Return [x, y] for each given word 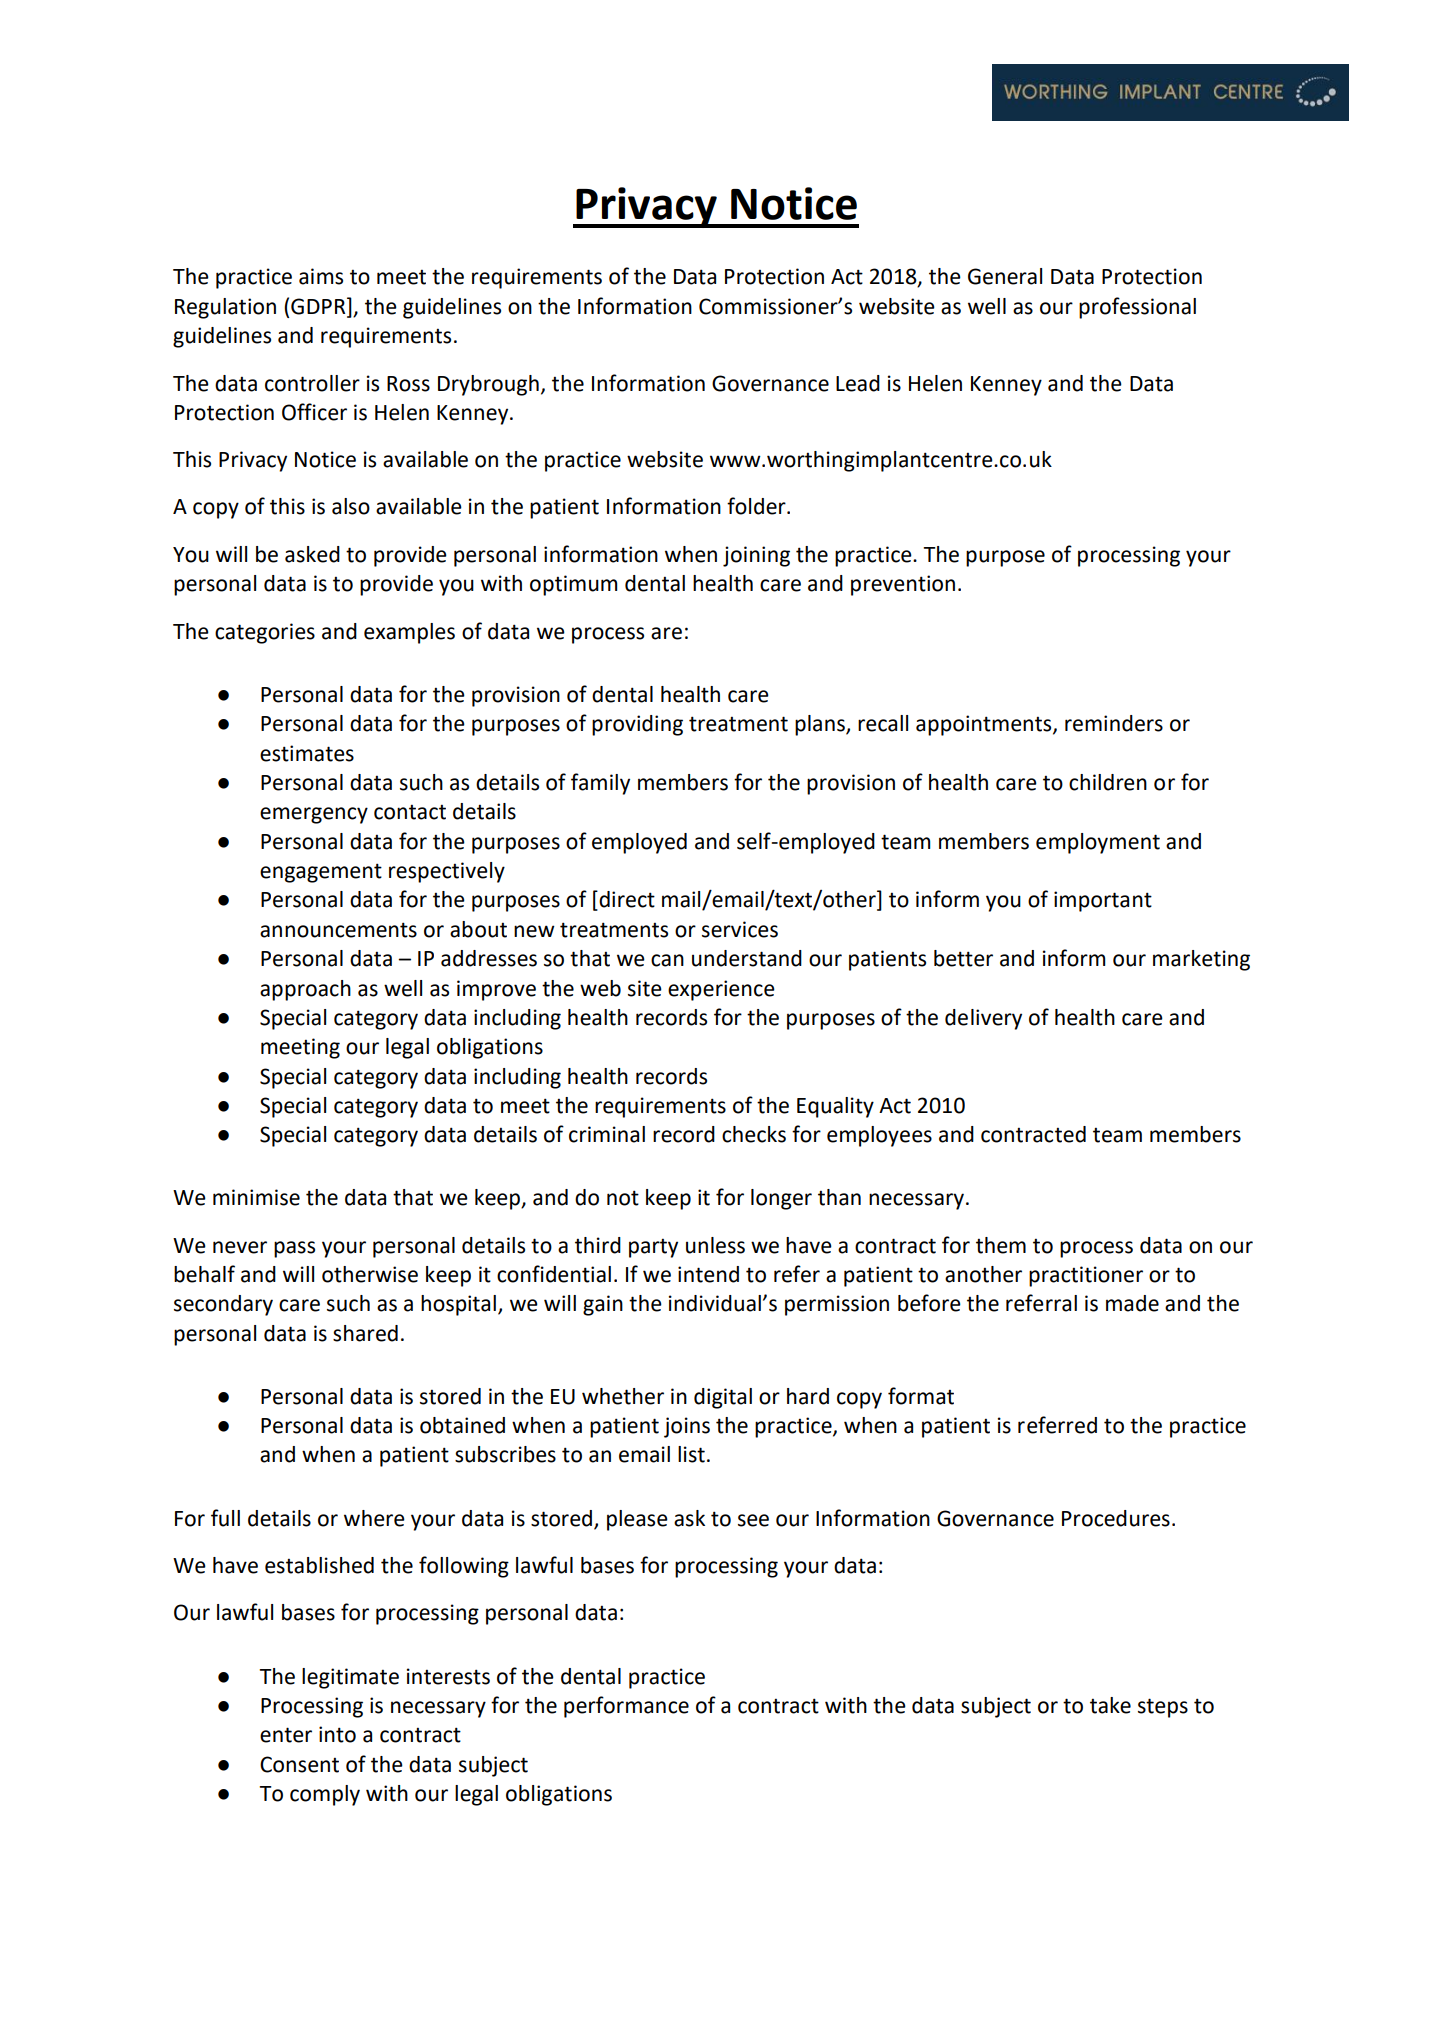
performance [626, 1707]
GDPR [319, 306]
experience [721, 990]
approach [305, 990]
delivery [983, 1019]
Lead [858, 383]
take [1110, 1705]
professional [1137, 308]
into [337, 1734]
